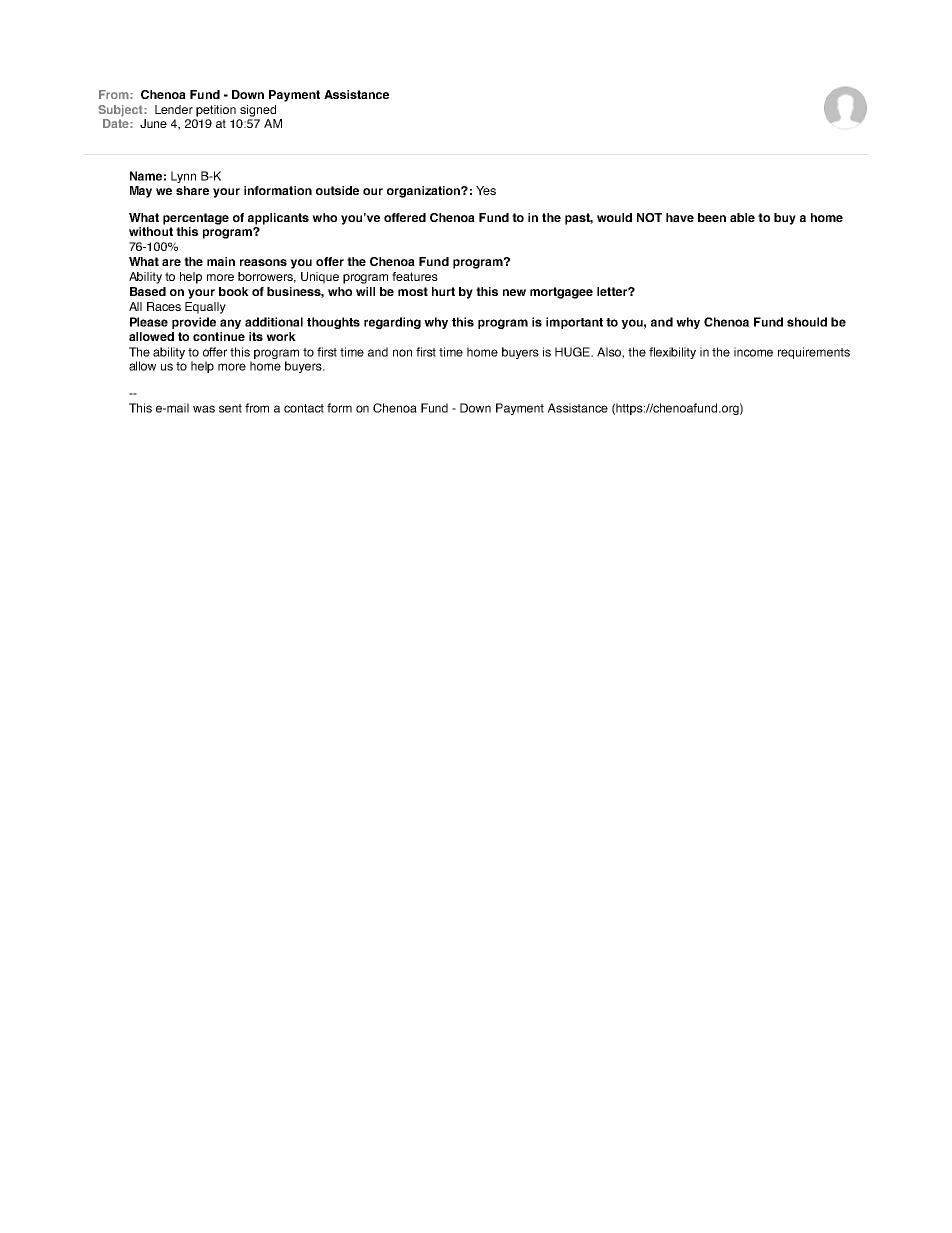 This screenshot has width=952, height=1233. I want to click on Yes, so click(486, 190).
